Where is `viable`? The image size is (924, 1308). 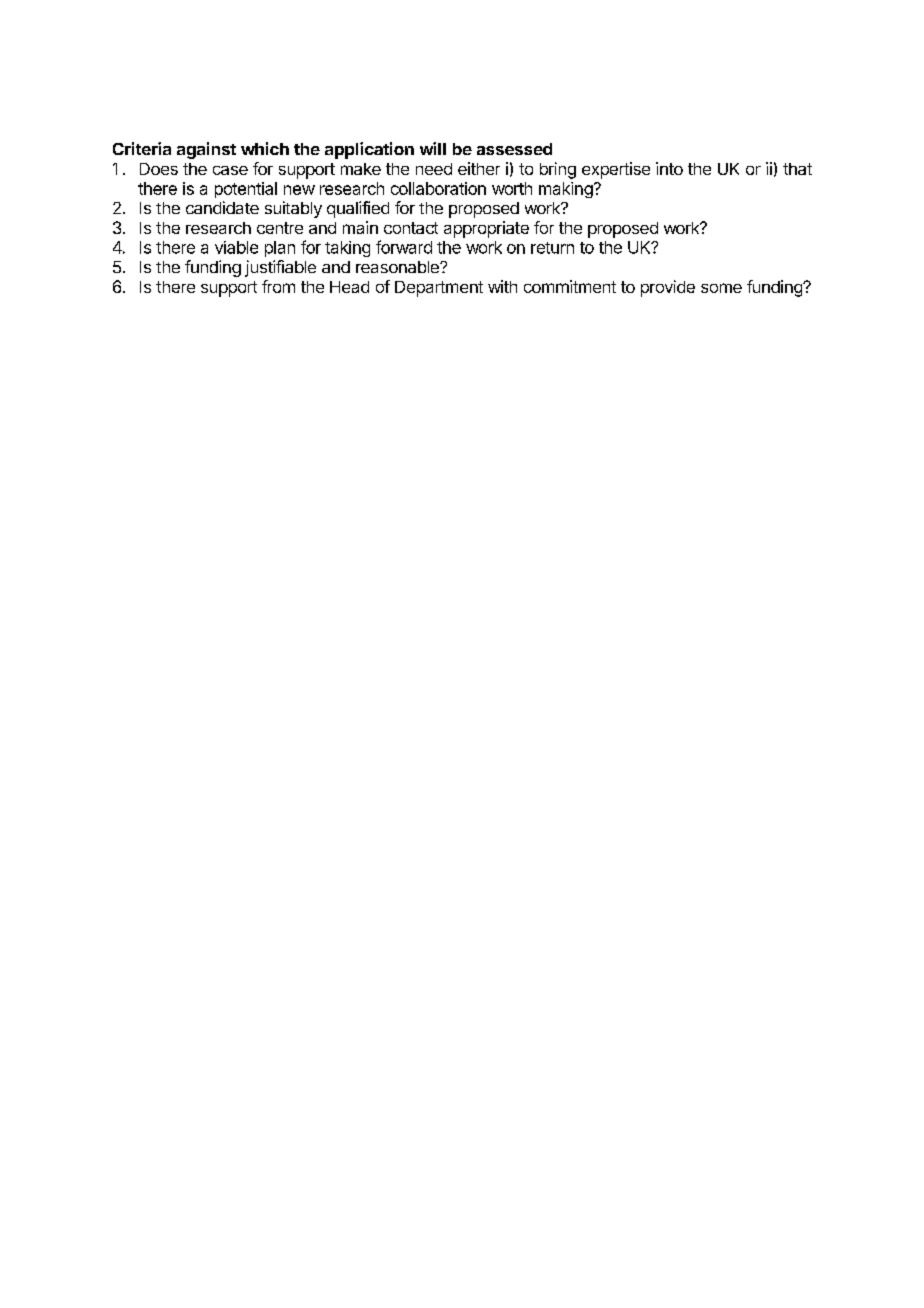 viable is located at coordinates (236, 247).
